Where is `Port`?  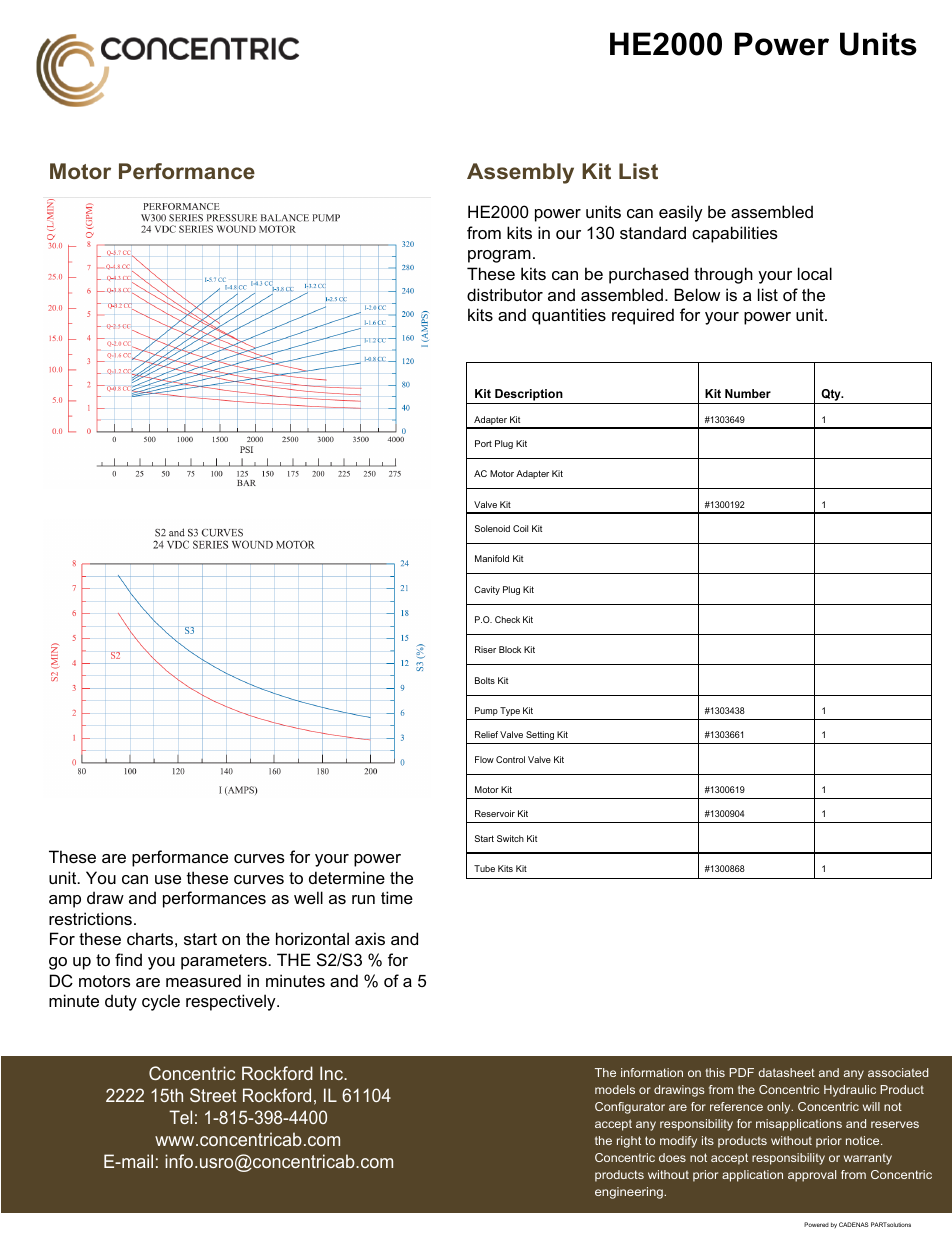 Port is located at coordinates (483, 443).
